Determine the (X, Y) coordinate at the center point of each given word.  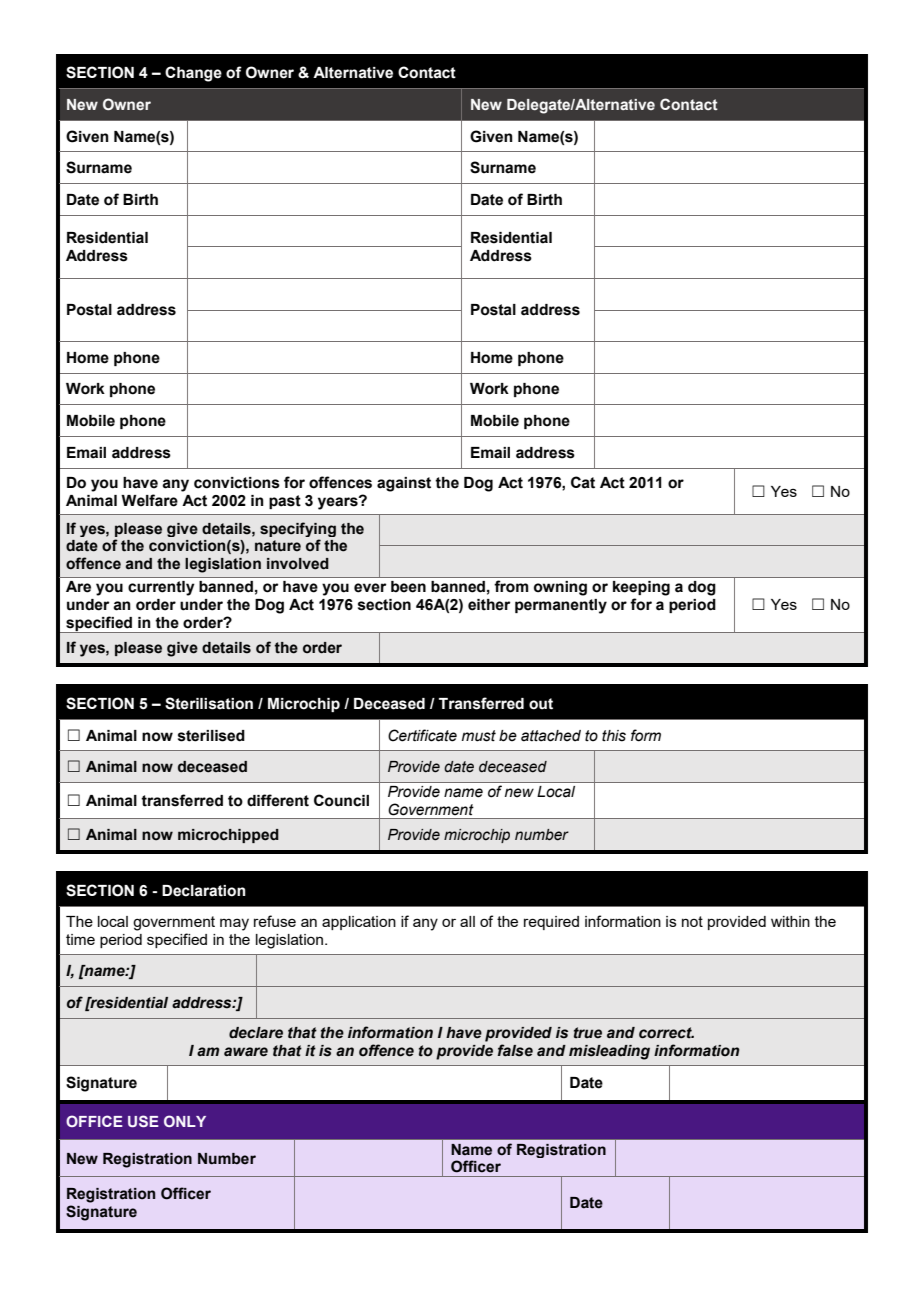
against (404, 484)
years (339, 503)
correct (666, 1033)
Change (193, 74)
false (515, 1050)
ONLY (185, 1121)
